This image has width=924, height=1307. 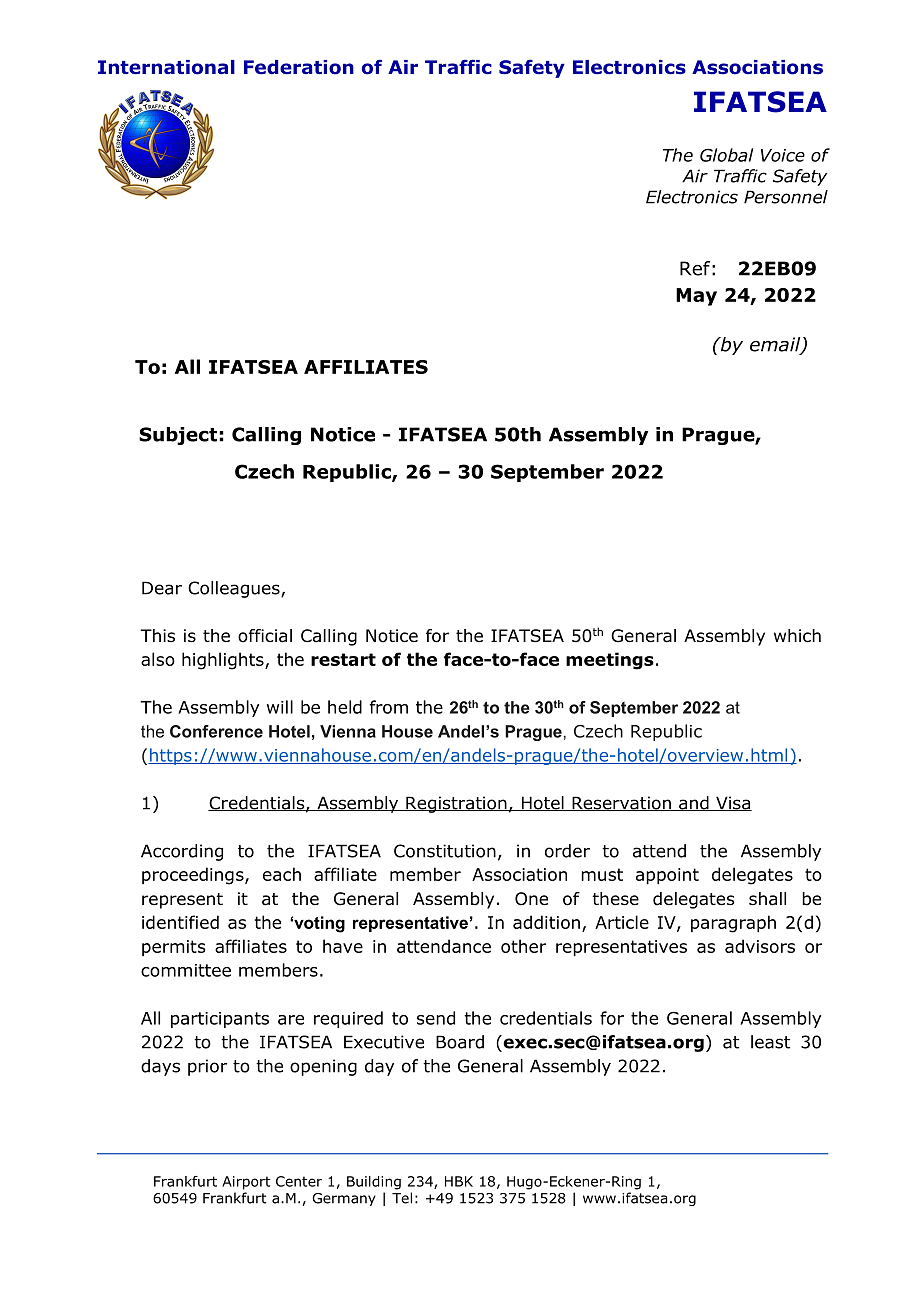 I want to click on Global, so click(x=726, y=155).
